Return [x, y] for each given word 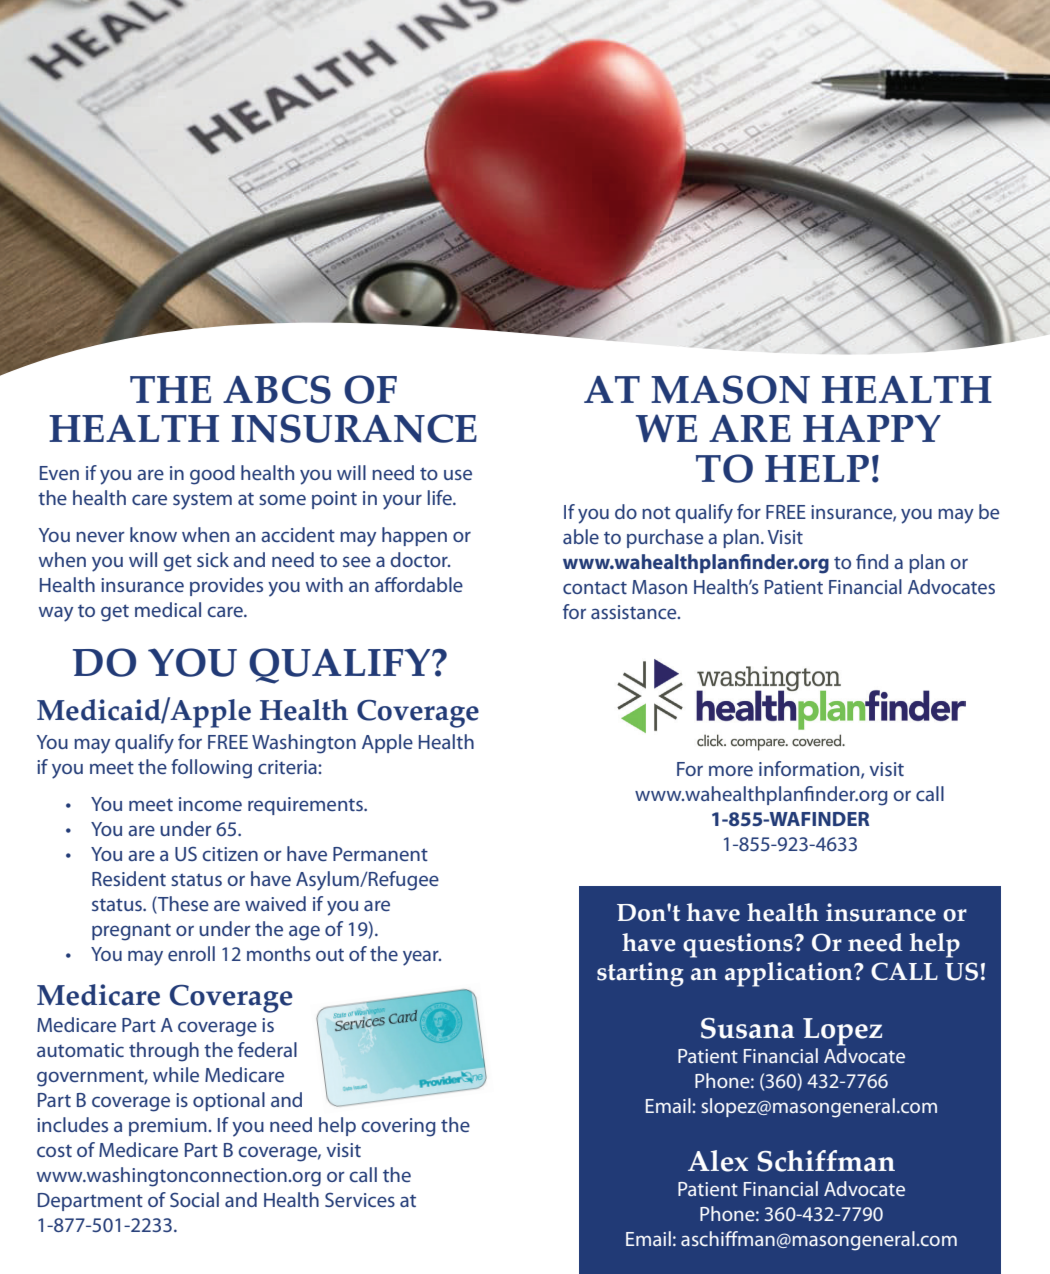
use [458, 474]
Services [360, 1200]
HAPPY [872, 428]
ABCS [277, 389]
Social [194, 1199]
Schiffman [826, 1161]
